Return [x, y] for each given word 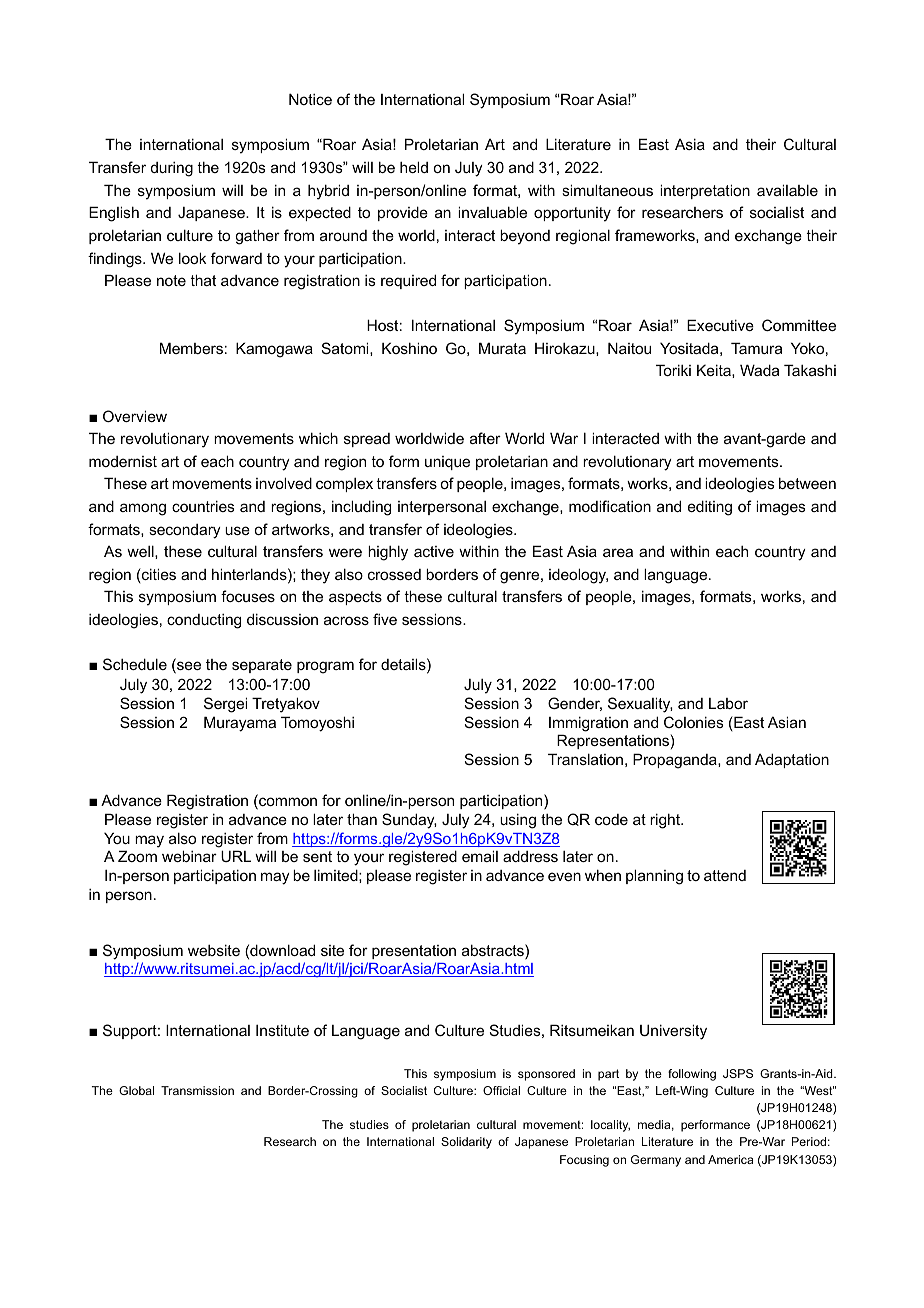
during [172, 169]
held [414, 167]
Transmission [197, 1090]
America [730, 1159]
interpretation [705, 191]
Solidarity [466, 1143]
